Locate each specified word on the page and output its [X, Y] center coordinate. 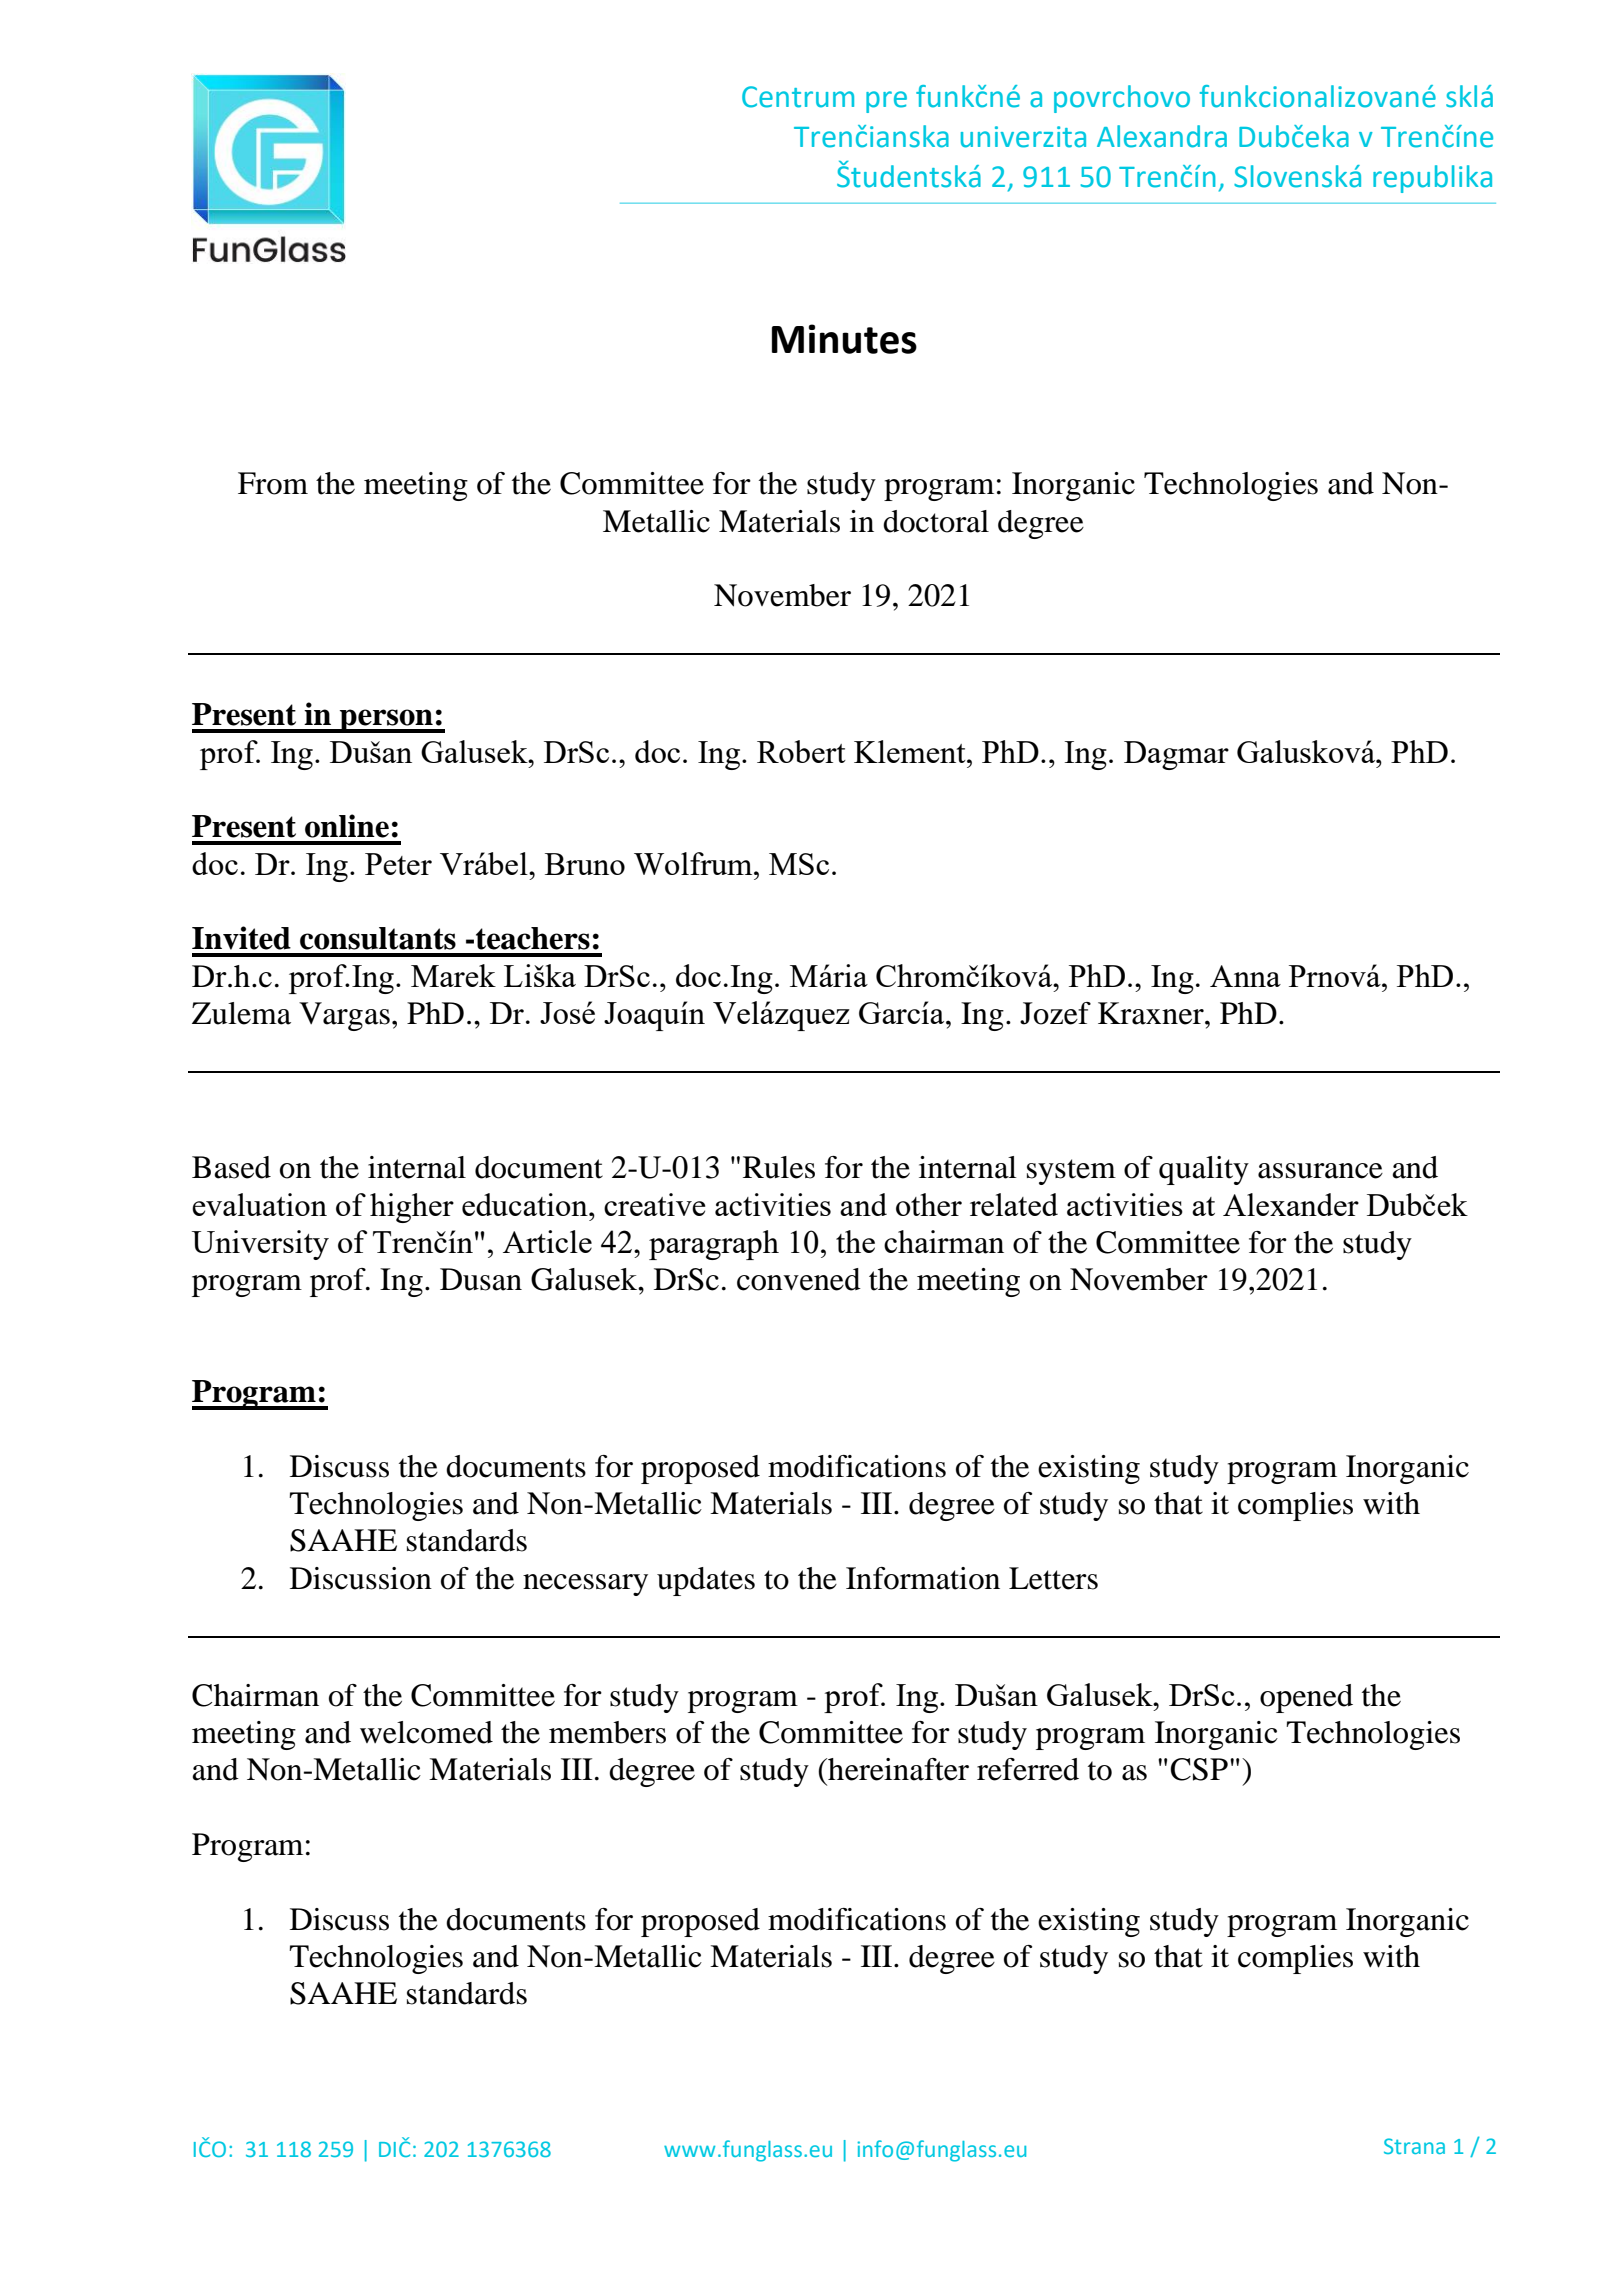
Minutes [844, 339]
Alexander [1291, 1204]
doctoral [936, 521]
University [260, 1245]
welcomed [426, 1732]
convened [799, 1279]
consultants [378, 938]
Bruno [585, 864]
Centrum [798, 97]
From [273, 483]
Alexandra [1162, 136]
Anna [1245, 976]
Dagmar [1176, 755]
